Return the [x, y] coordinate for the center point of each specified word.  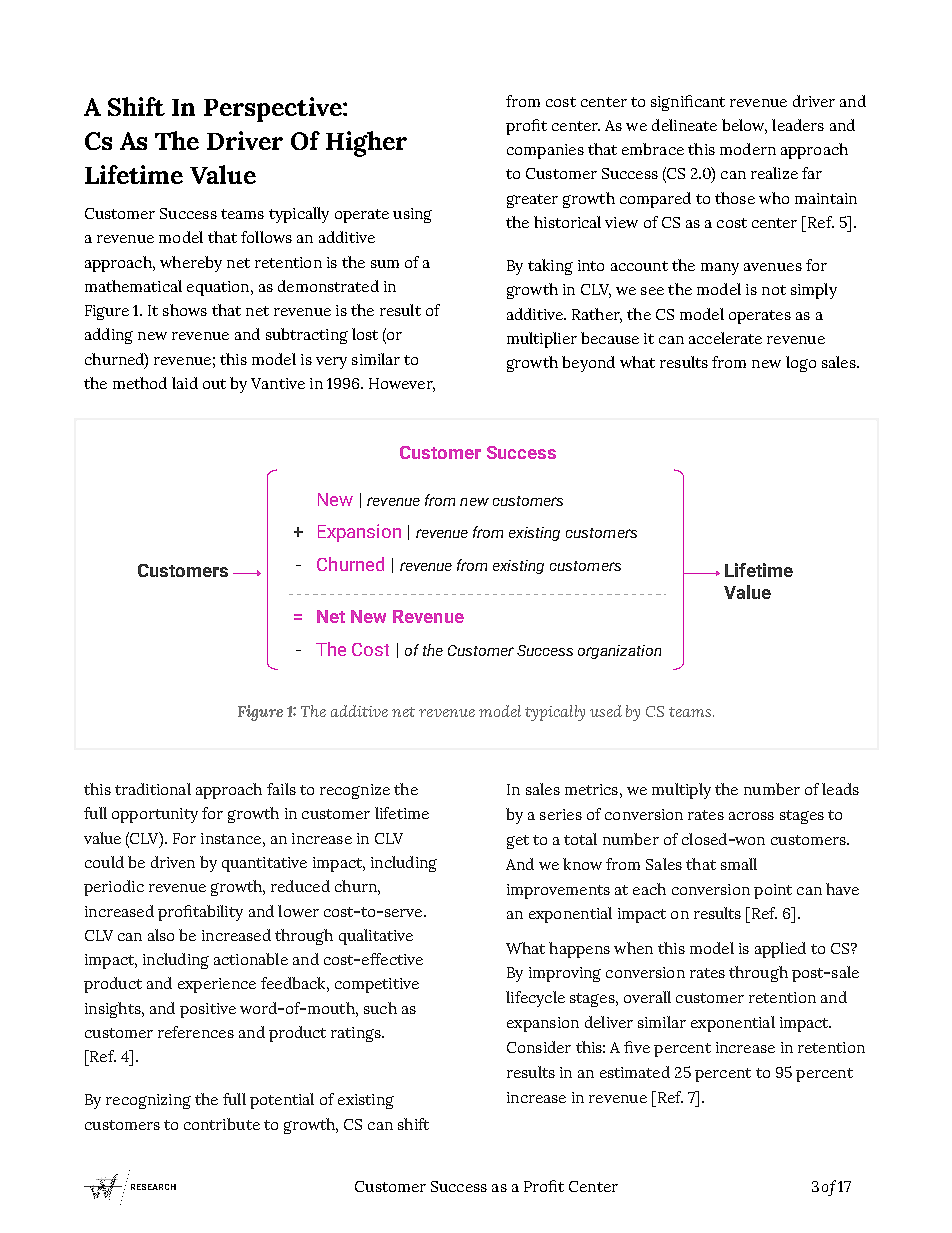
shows [185, 310]
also [161, 935]
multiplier [542, 340]
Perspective [274, 109]
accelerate [725, 338]
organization [619, 652]
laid [185, 383]
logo [801, 364]
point [773, 891]
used [606, 711]
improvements [558, 891]
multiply [681, 791]
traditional [153, 789]
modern [748, 149]
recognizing [148, 1101]
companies [545, 151]
